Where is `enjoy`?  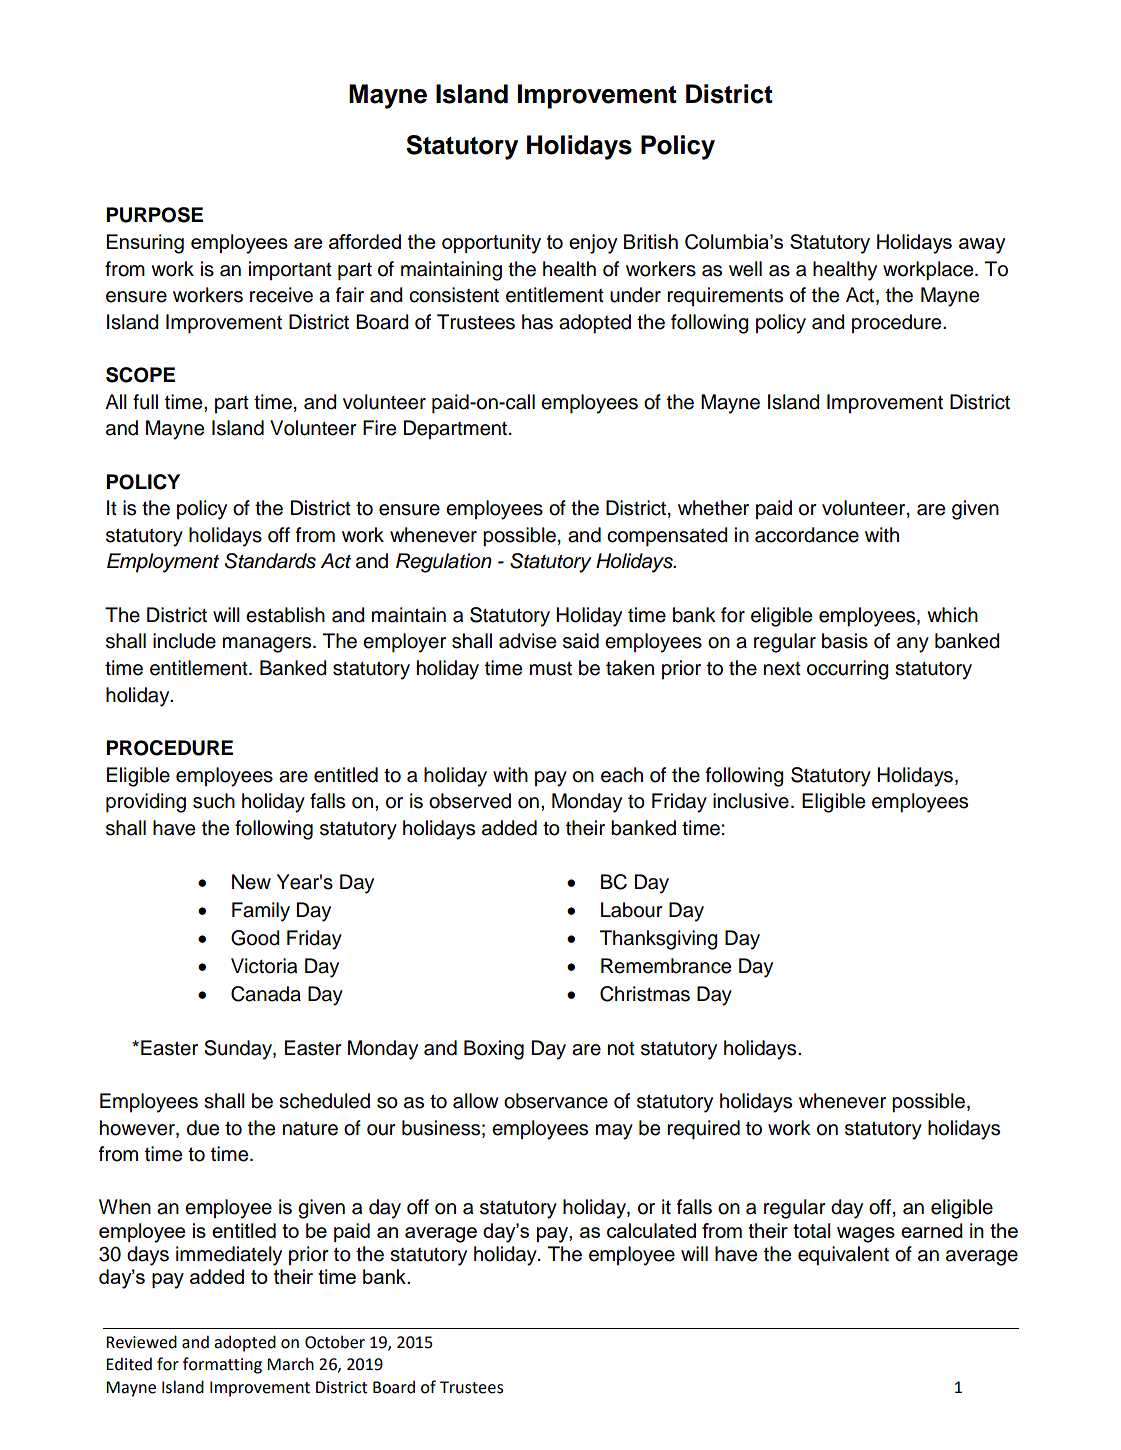
enjoy is located at coordinates (593, 244).
